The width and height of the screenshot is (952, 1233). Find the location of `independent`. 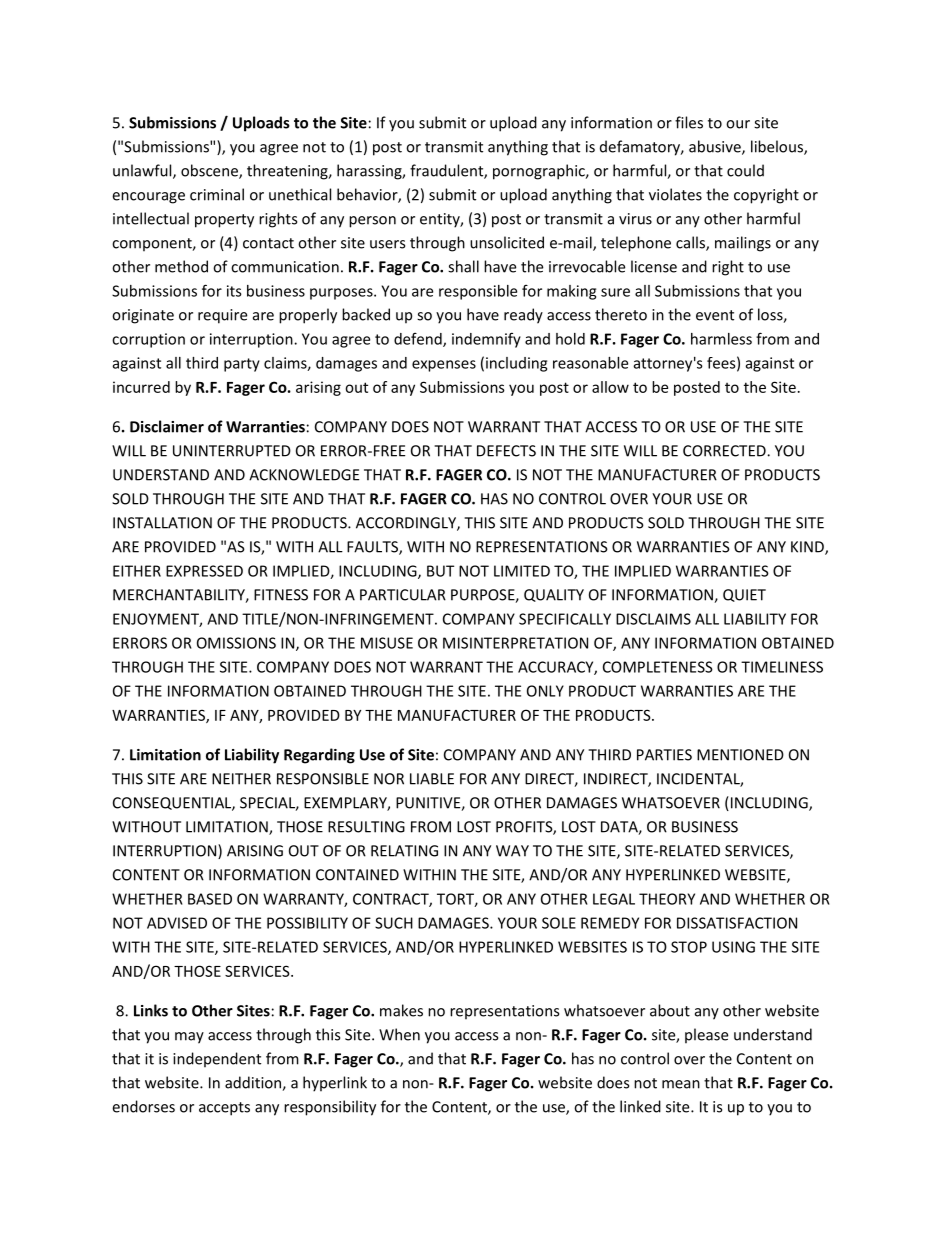

independent is located at coordinates (217, 1060).
